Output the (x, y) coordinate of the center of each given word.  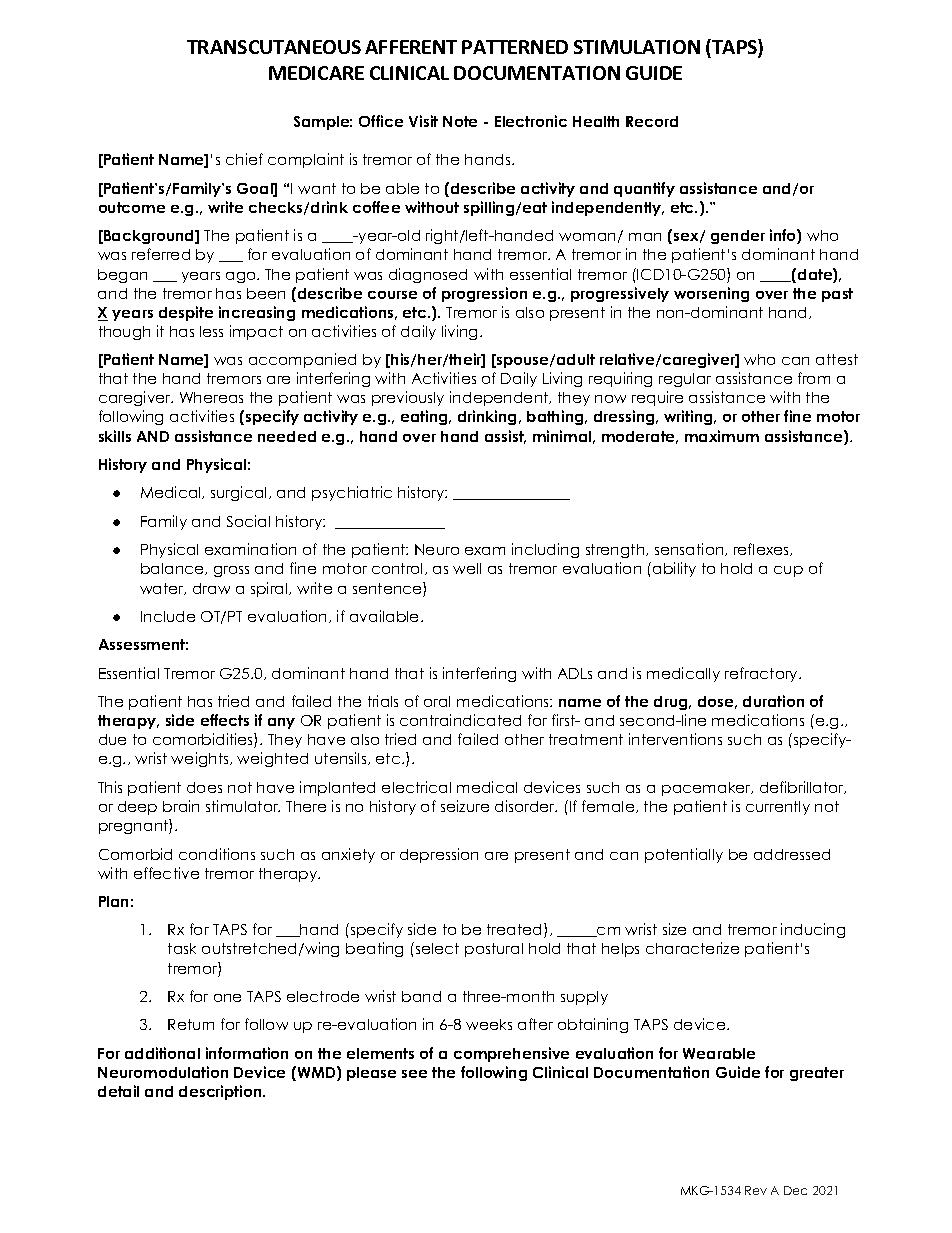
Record (652, 121)
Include (168, 616)
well (467, 568)
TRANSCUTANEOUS (274, 47)
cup (788, 571)
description (221, 1092)
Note (460, 121)
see (414, 1074)
